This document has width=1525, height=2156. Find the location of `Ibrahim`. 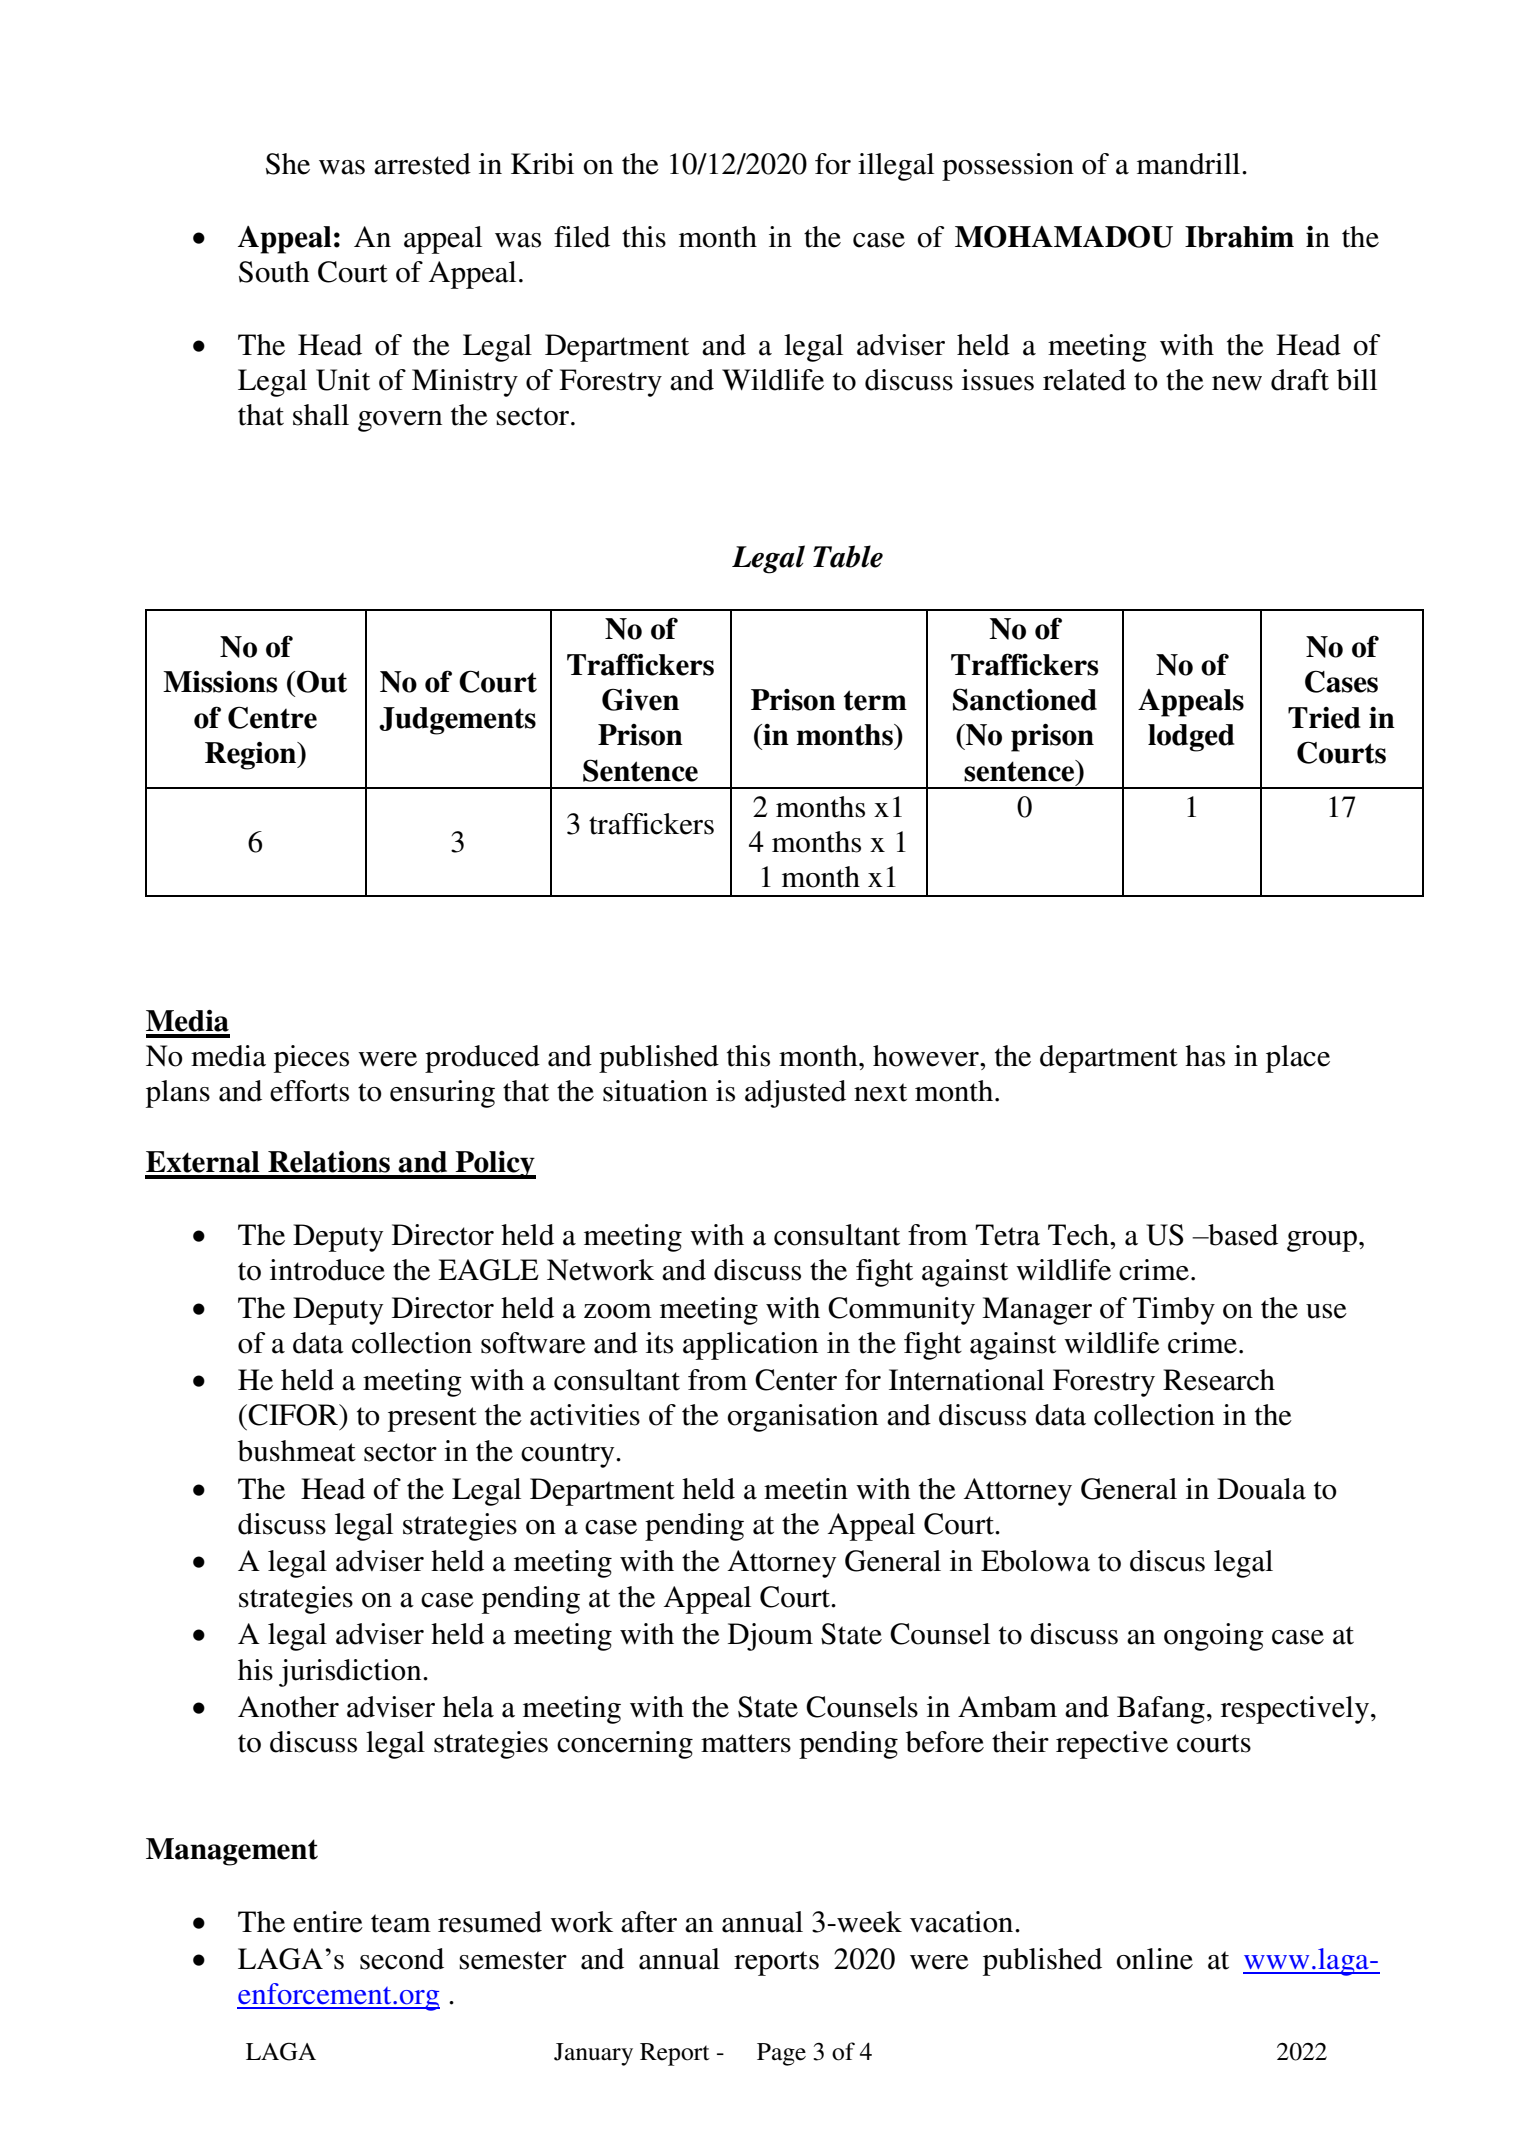

Ibrahim is located at coordinates (1239, 237).
